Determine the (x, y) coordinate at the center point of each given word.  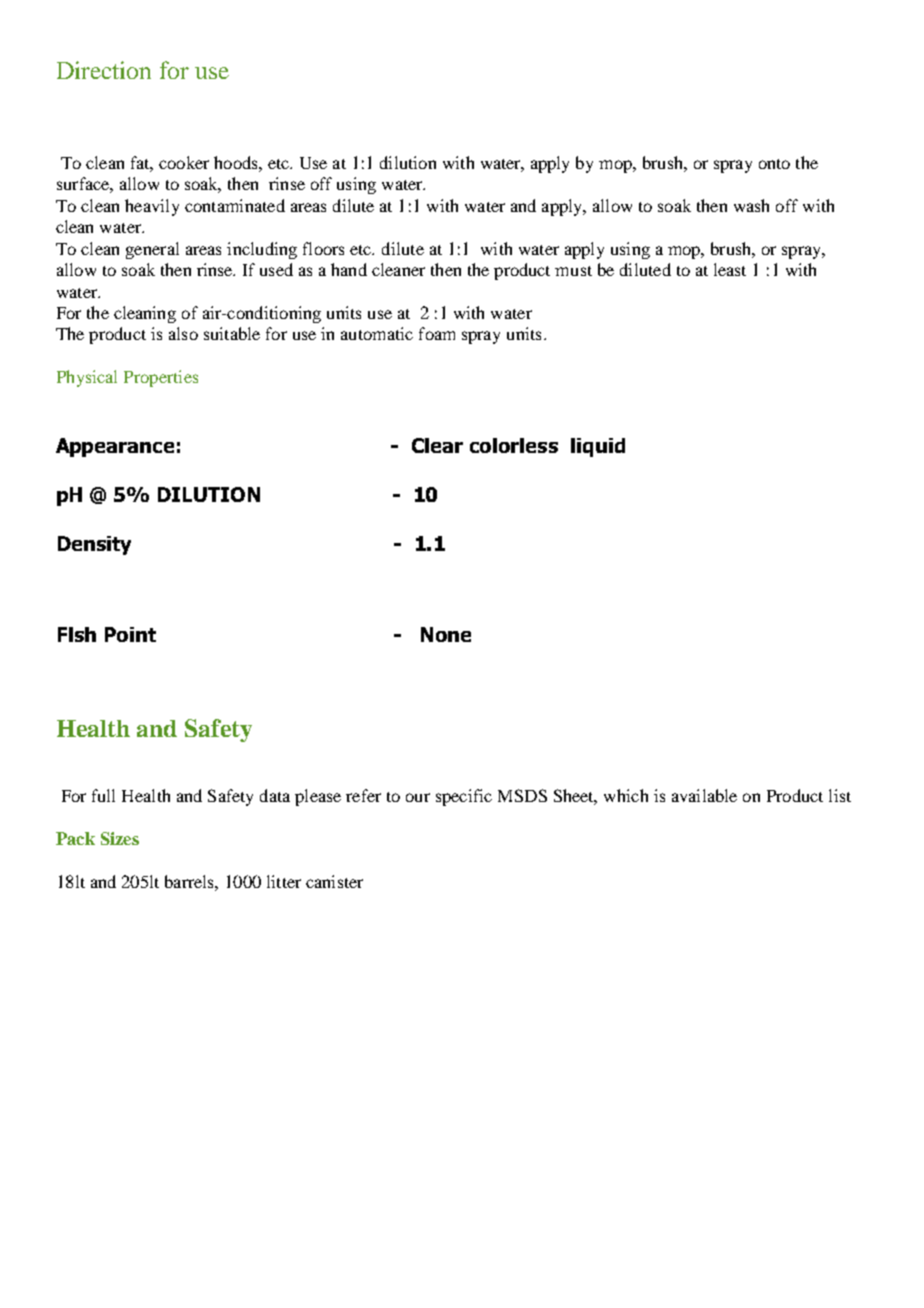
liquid (598, 447)
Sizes (120, 838)
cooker (184, 162)
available (704, 795)
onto (774, 164)
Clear (437, 445)
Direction (104, 70)
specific (464, 797)
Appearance (115, 447)
